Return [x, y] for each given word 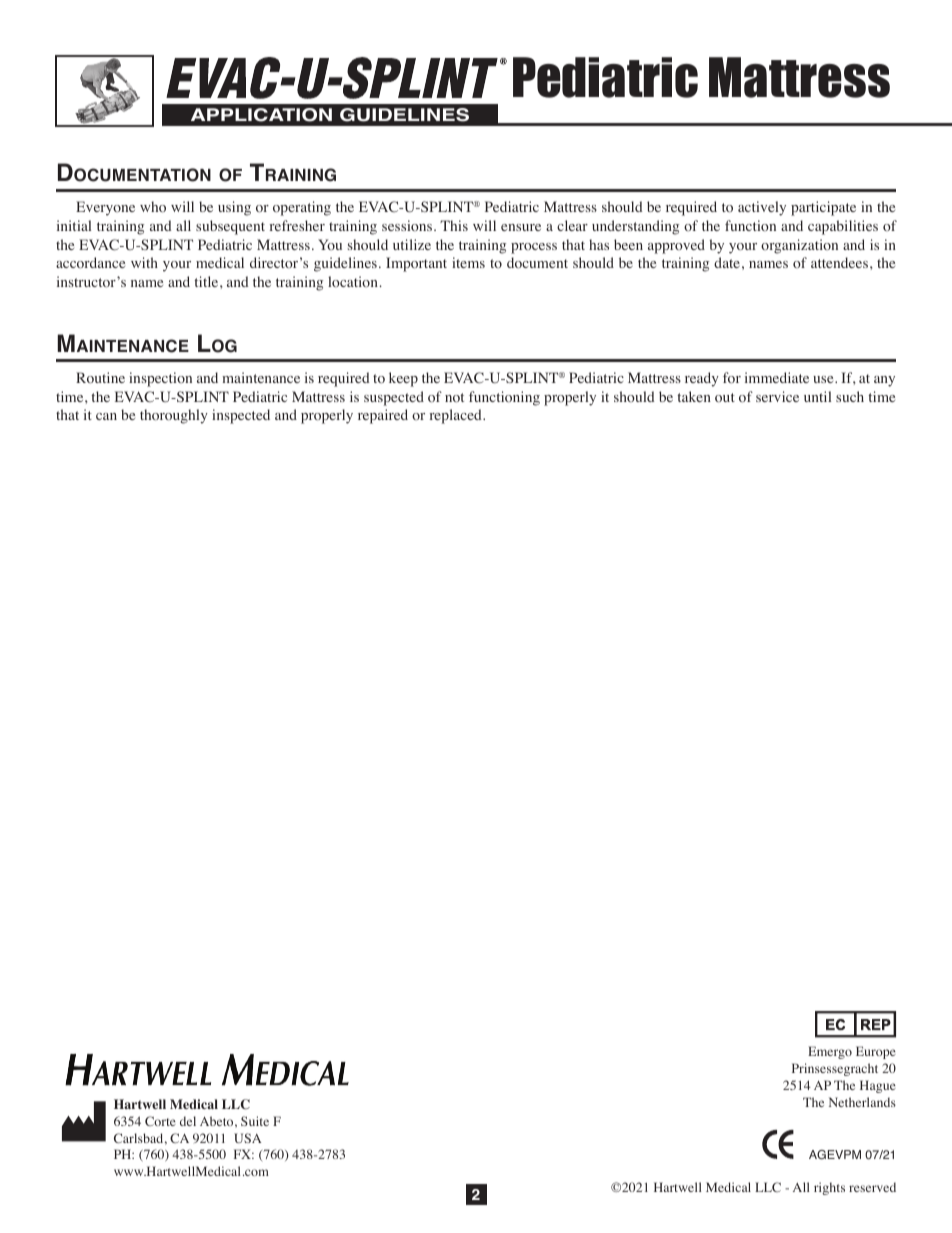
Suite [255, 1121]
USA [247, 1138]
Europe [876, 1052]
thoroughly [174, 416]
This [454, 225]
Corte [160, 1121]
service [777, 396]
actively [762, 208]
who [153, 207]
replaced [457, 416]
